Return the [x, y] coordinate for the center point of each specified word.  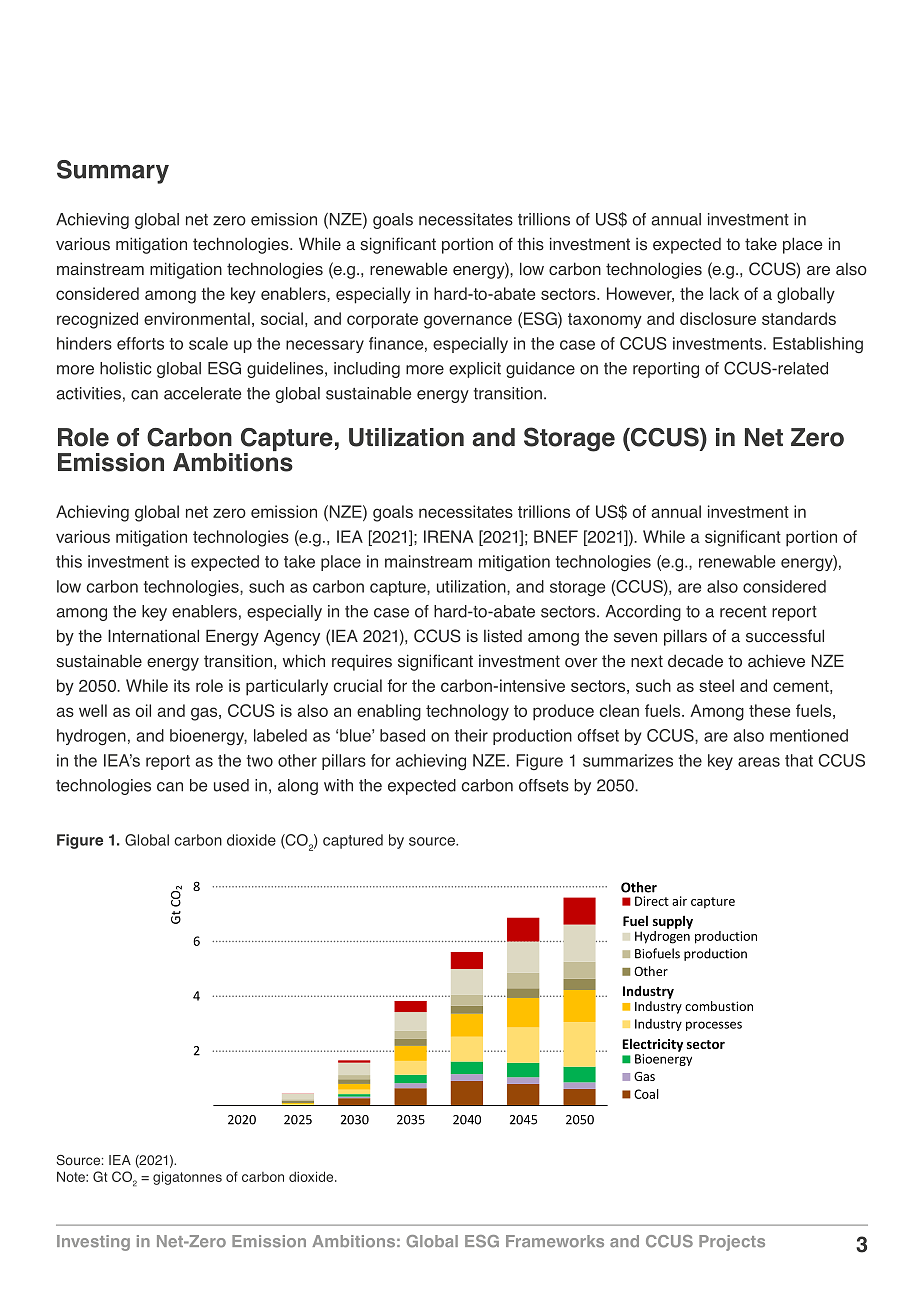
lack [724, 293]
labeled [280, 735]
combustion [719, 1006]
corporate [382, 321]
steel [716, 685]
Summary [113, 172]
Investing [93, 1243]
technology [467, 712]
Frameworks [555, 1241]
